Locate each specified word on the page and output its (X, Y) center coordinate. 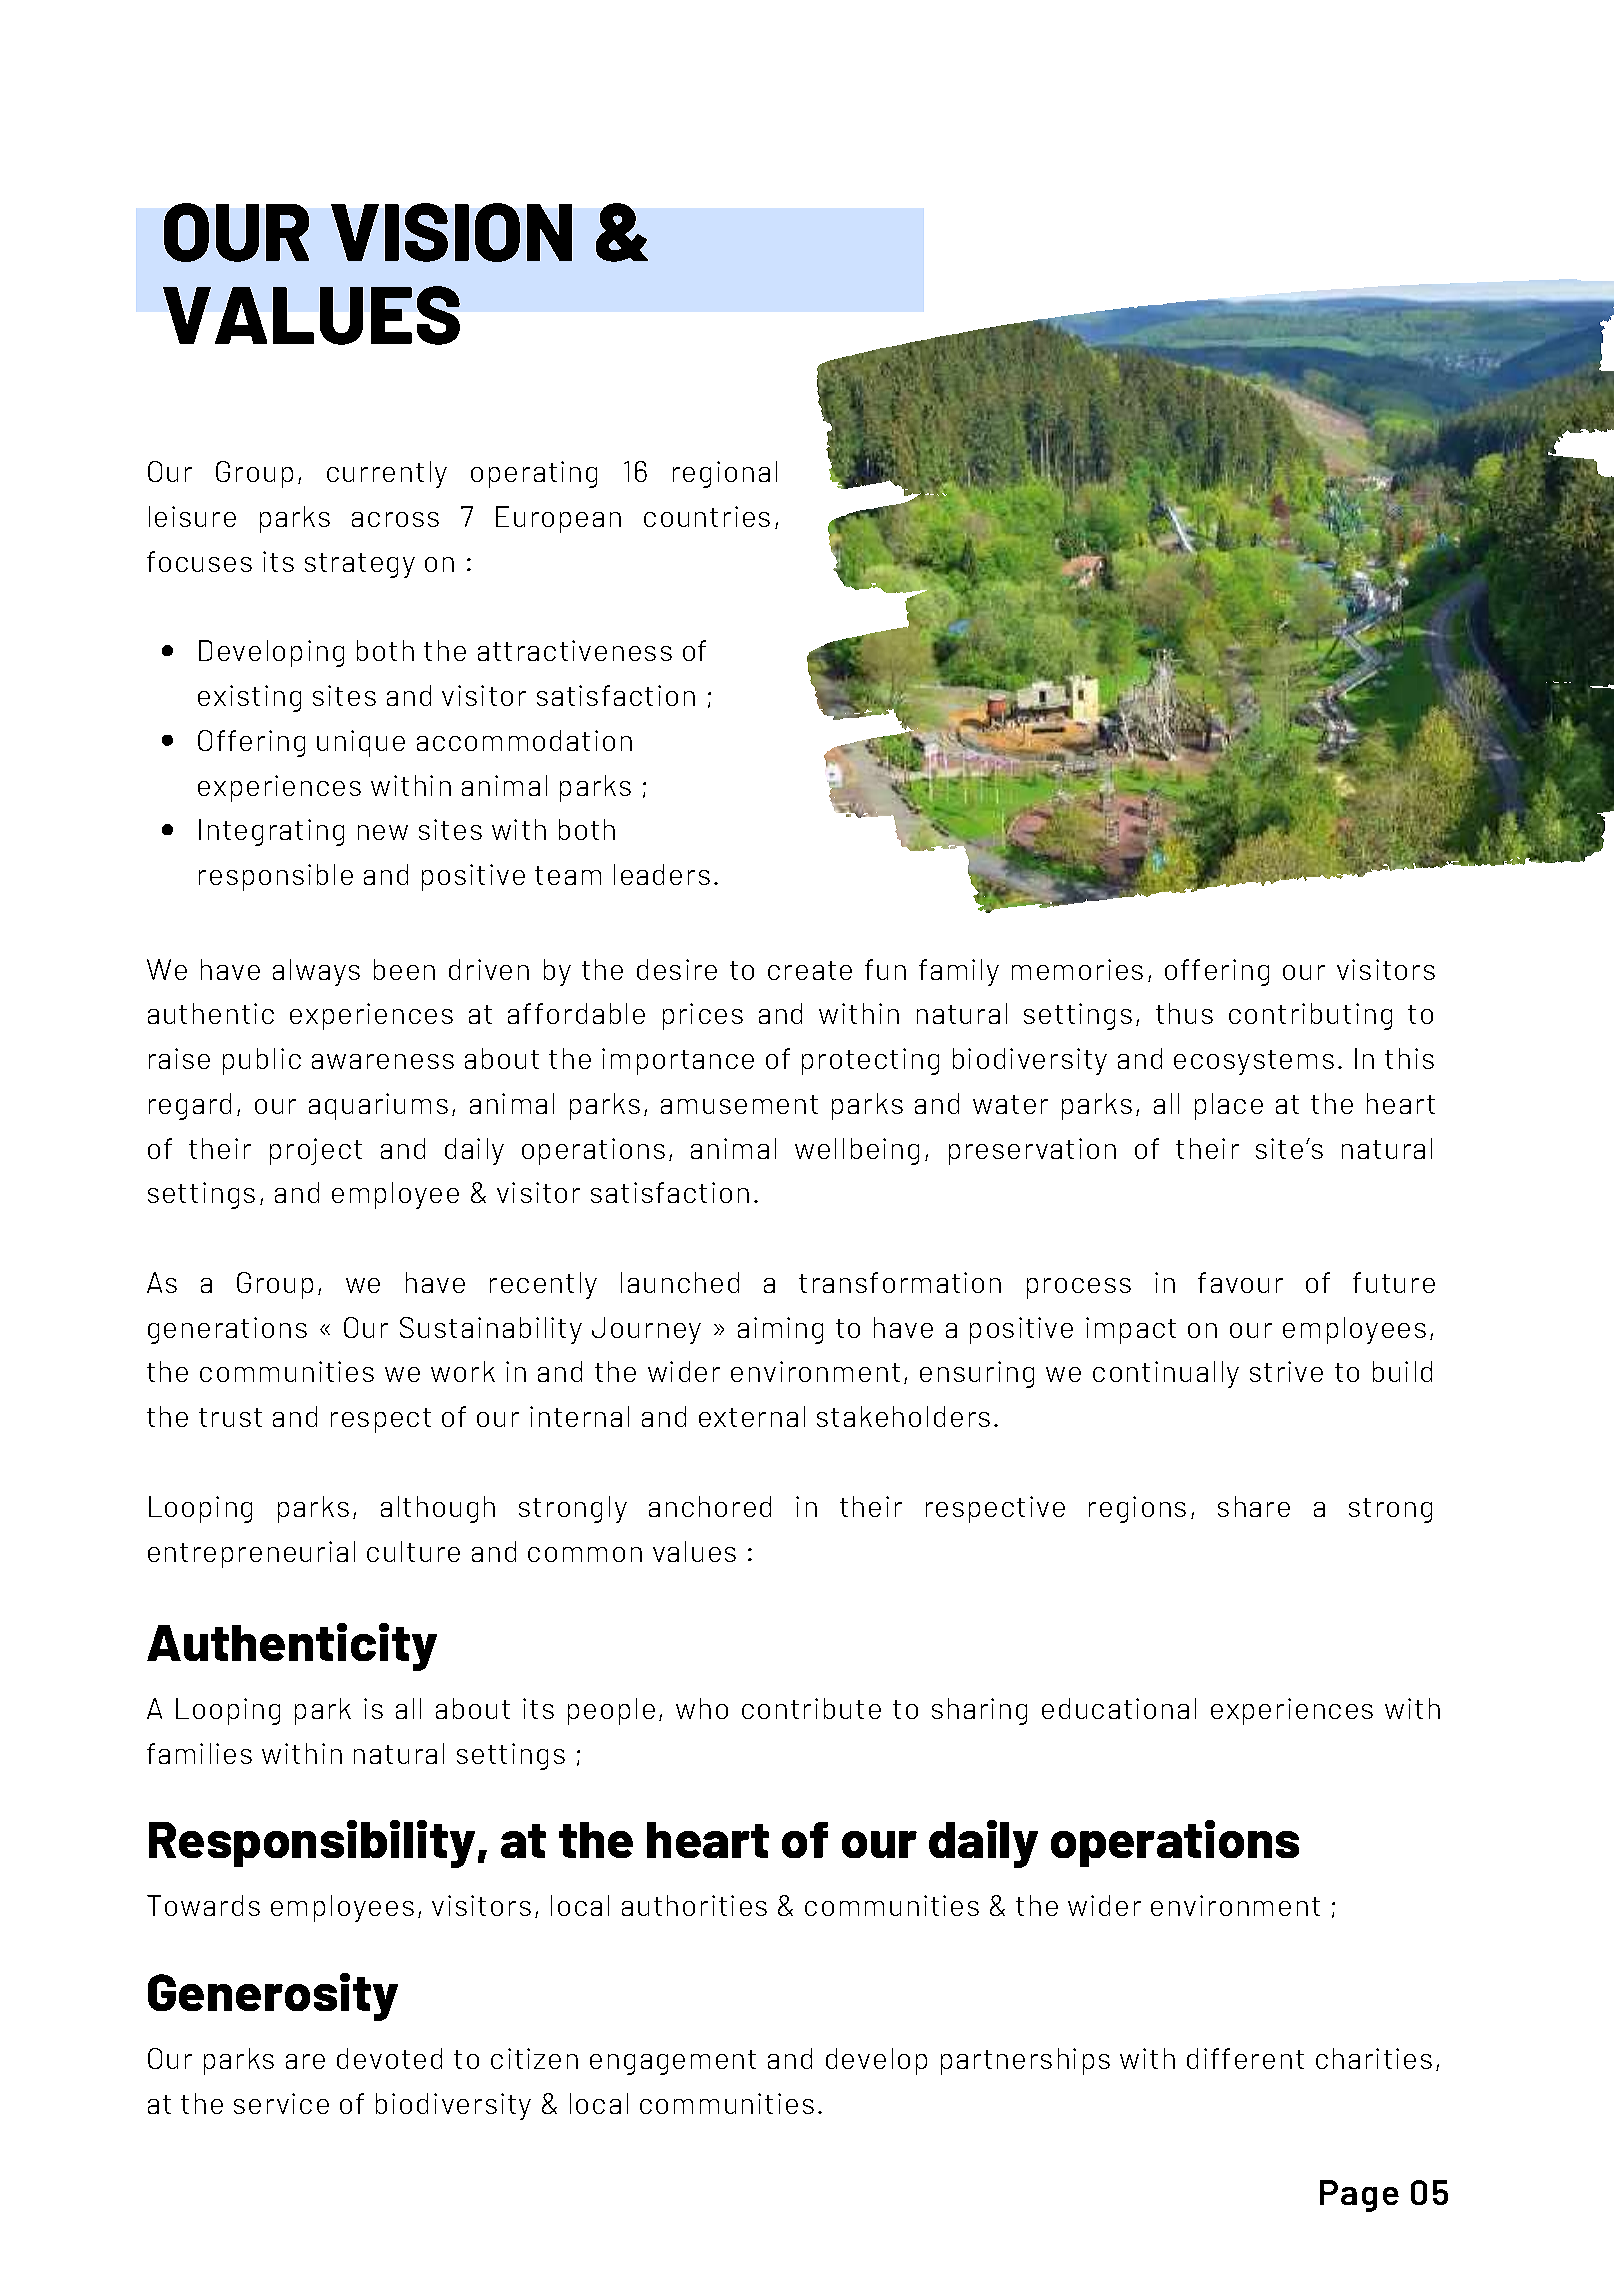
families (199, 1753)
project (316, 1151)
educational (1119, 1708)
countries (707, 516)
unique (361, 743)
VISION (451, 232)
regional (725, 474)
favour (1240, 1282)
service (281, 2103)
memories (1077, 969)
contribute (811, 1708)
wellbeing (857, 1151)
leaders (662, 874)
